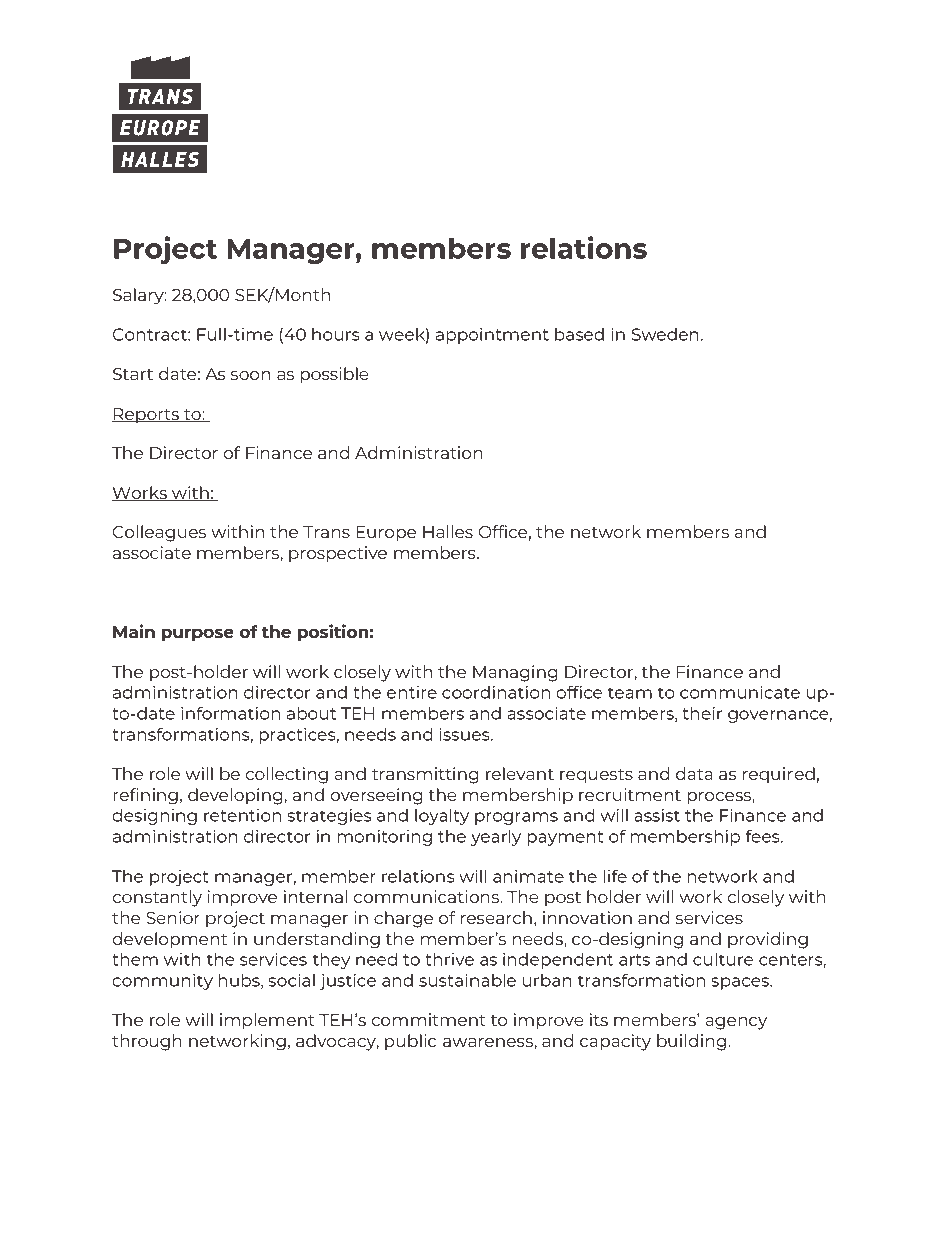  What do you see at coordinates (442, 816) in the screenshot?
I see `loyalty` at bounding box center [442, 816].
